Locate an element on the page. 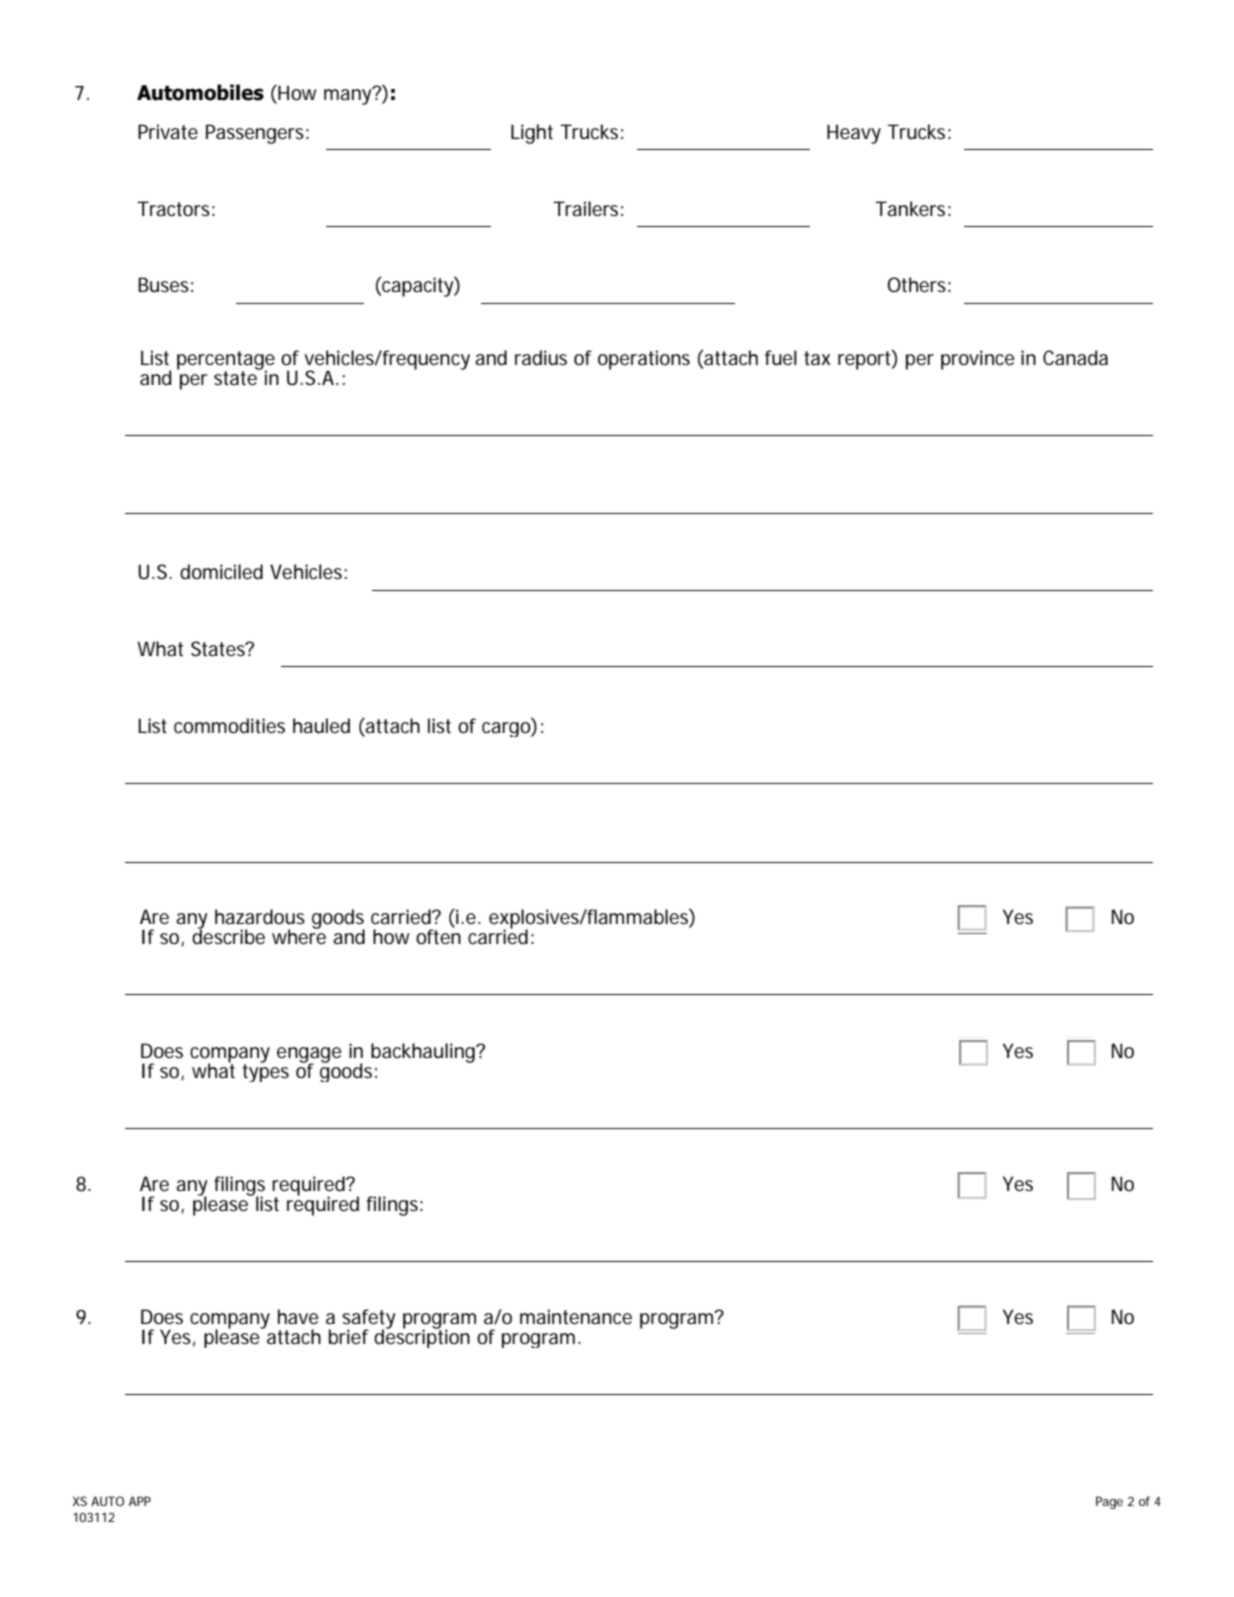  Private is located at coordinates (168, 131).
